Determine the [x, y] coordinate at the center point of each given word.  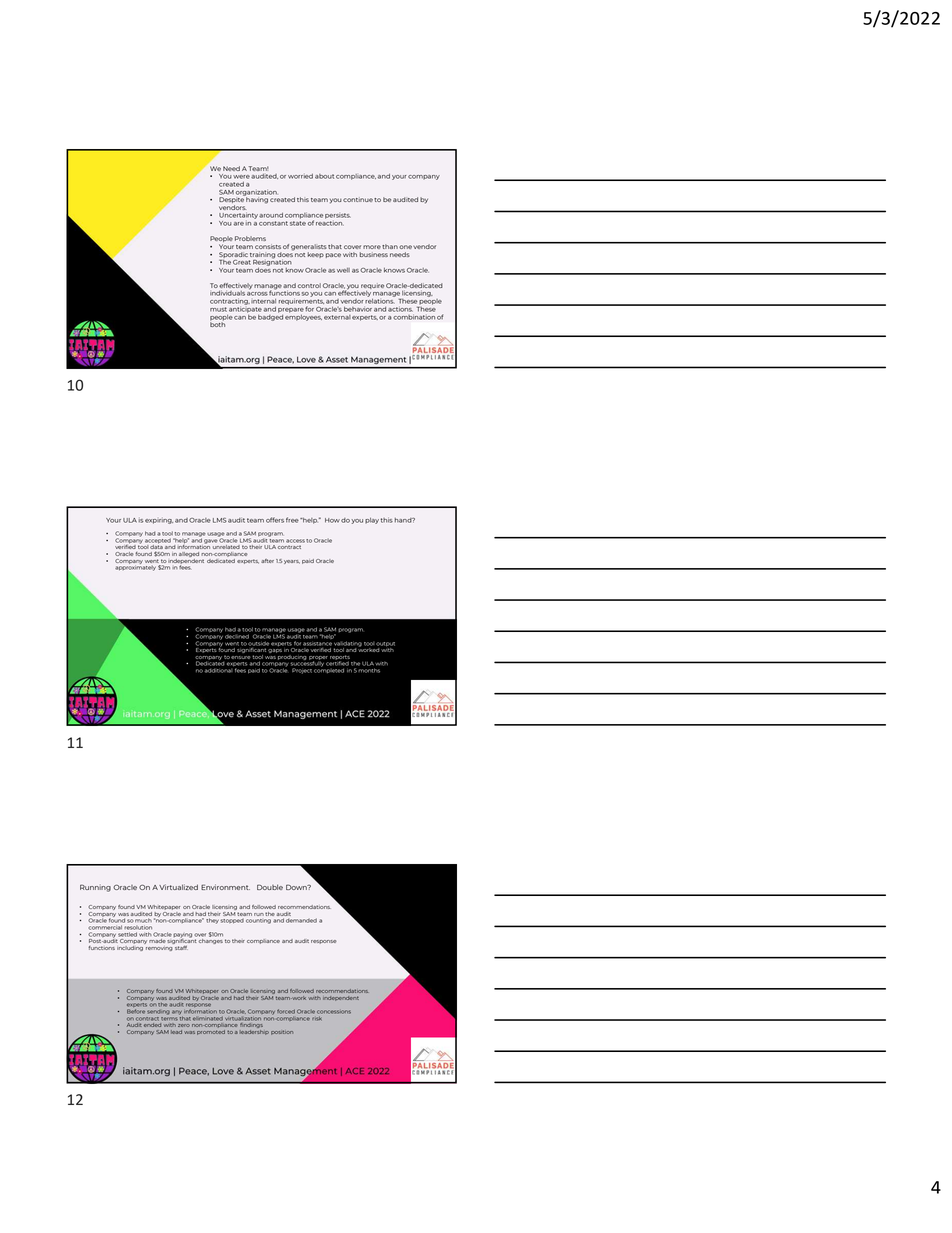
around [271, 215]
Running [95, 888]
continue [358, 199]
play [372, 521]
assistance [317, 643]
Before [136, 1011]
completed [329, 669]
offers [275, 520]
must [218, 309]
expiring [159, 521]
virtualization [244, 1018]
